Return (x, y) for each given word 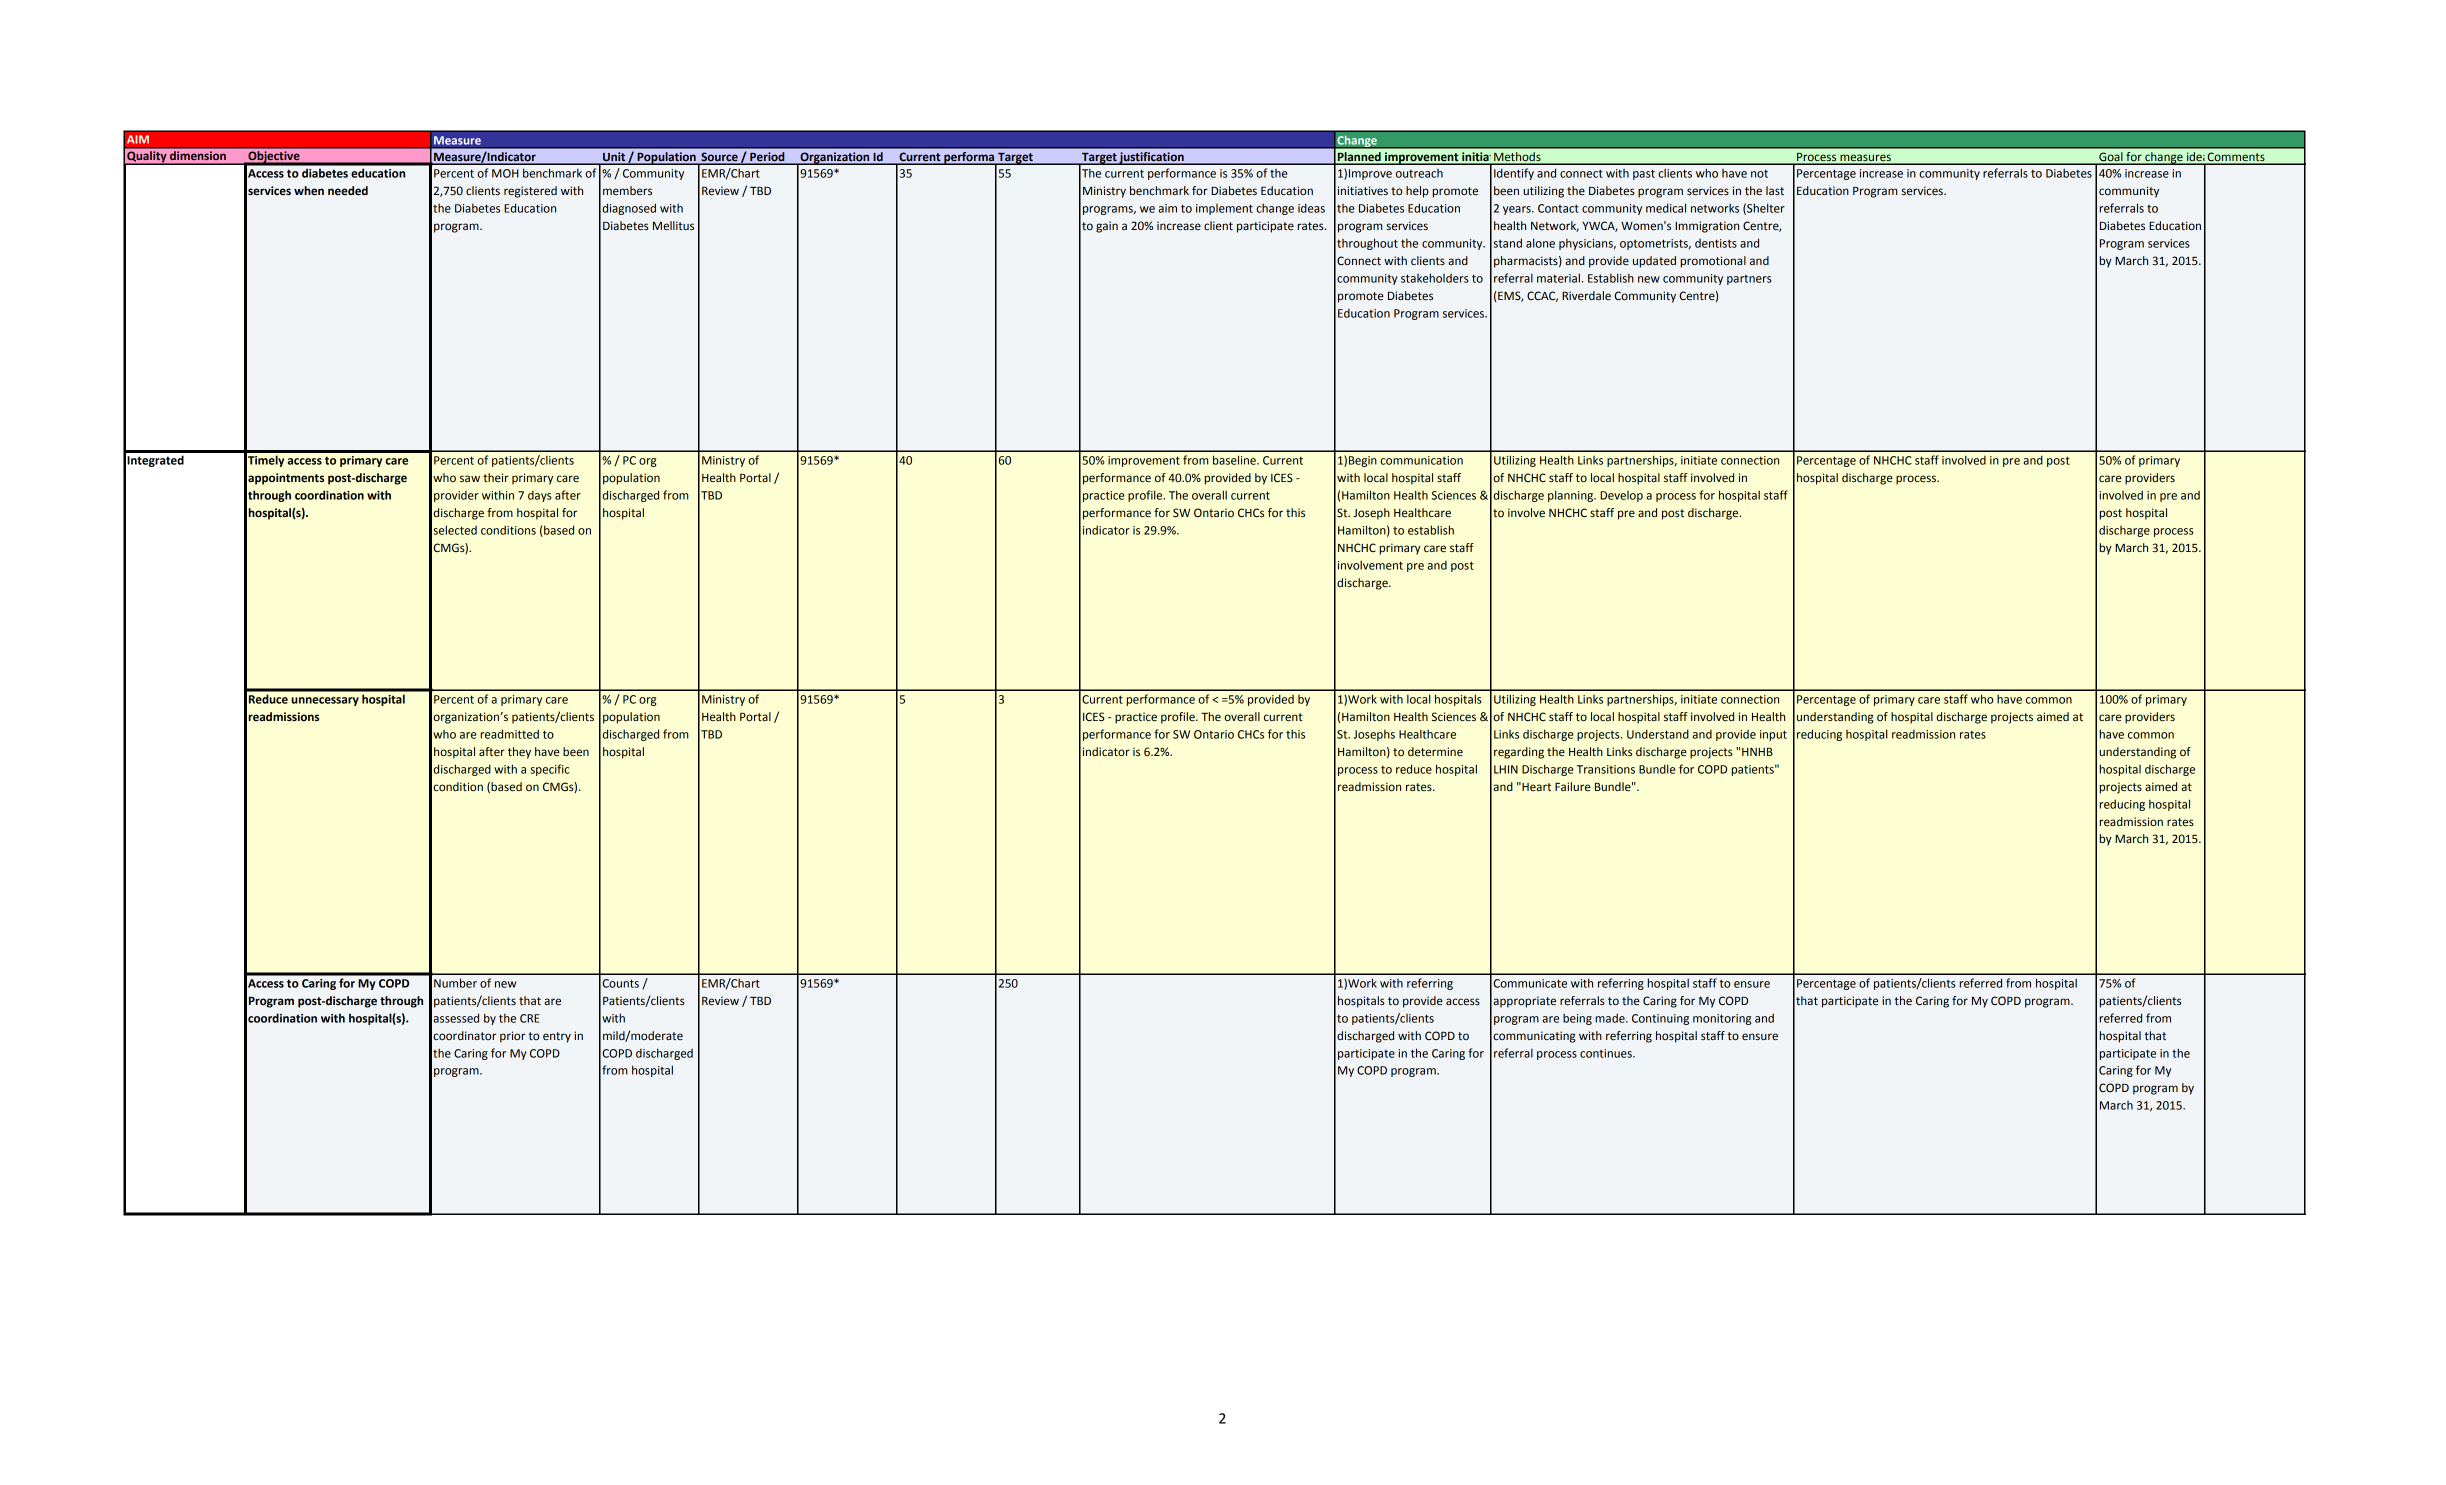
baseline (1235, 460)
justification (1152, 158)
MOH (505, 173)
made (1611, 1018)
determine (1435, 752)
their (496, 477)
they (519, 753)
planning (1572, 496)
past (1644, 174)
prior (512, 1037)
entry (557, 1037)
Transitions (1606, 769)
